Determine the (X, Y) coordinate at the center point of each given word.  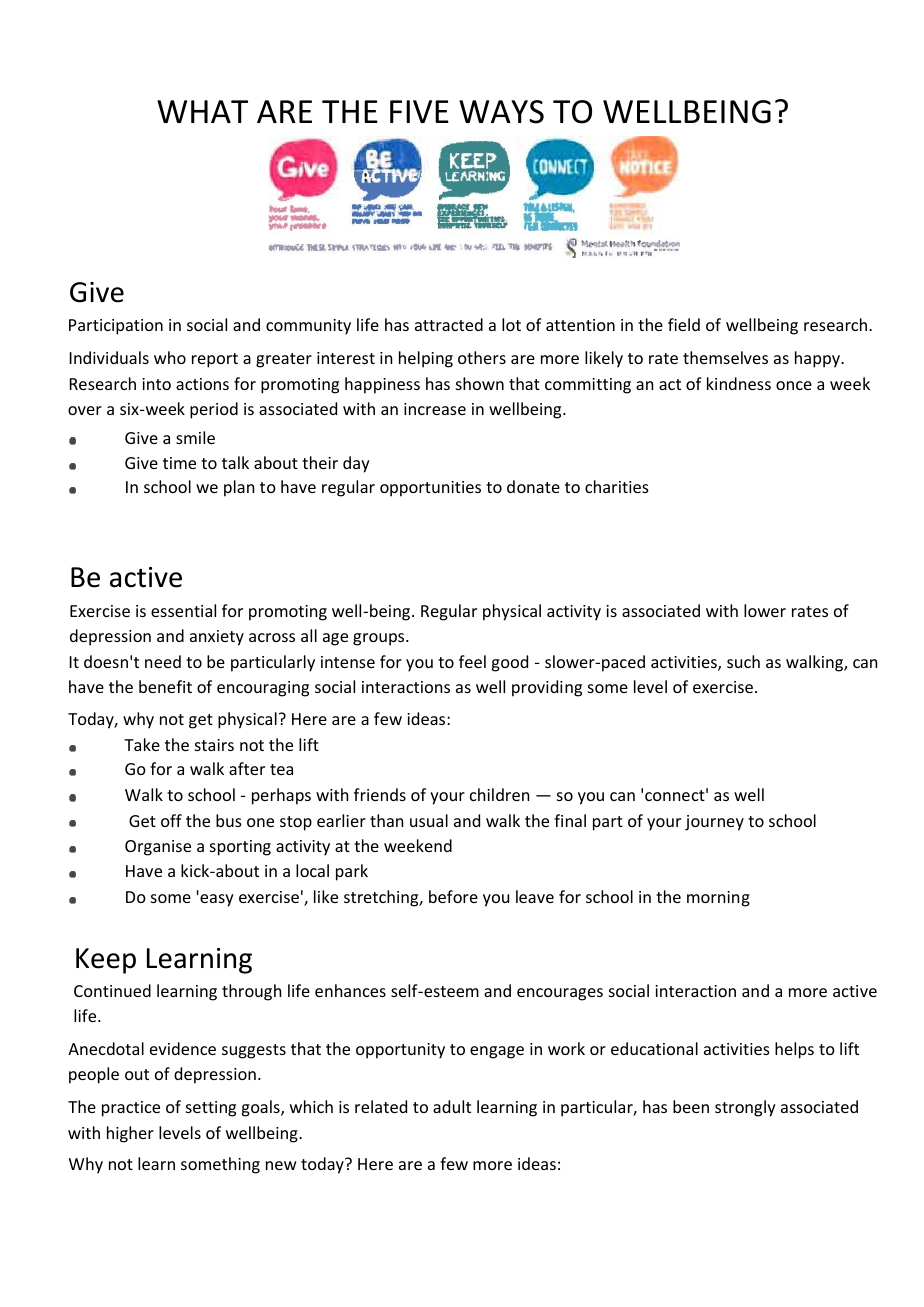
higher (130, 1134)
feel (472, 661)
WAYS (501, 112)
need (163, 661)
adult (452, 1106)
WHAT (202, 111)
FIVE (419, 111)
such (743, 661)
